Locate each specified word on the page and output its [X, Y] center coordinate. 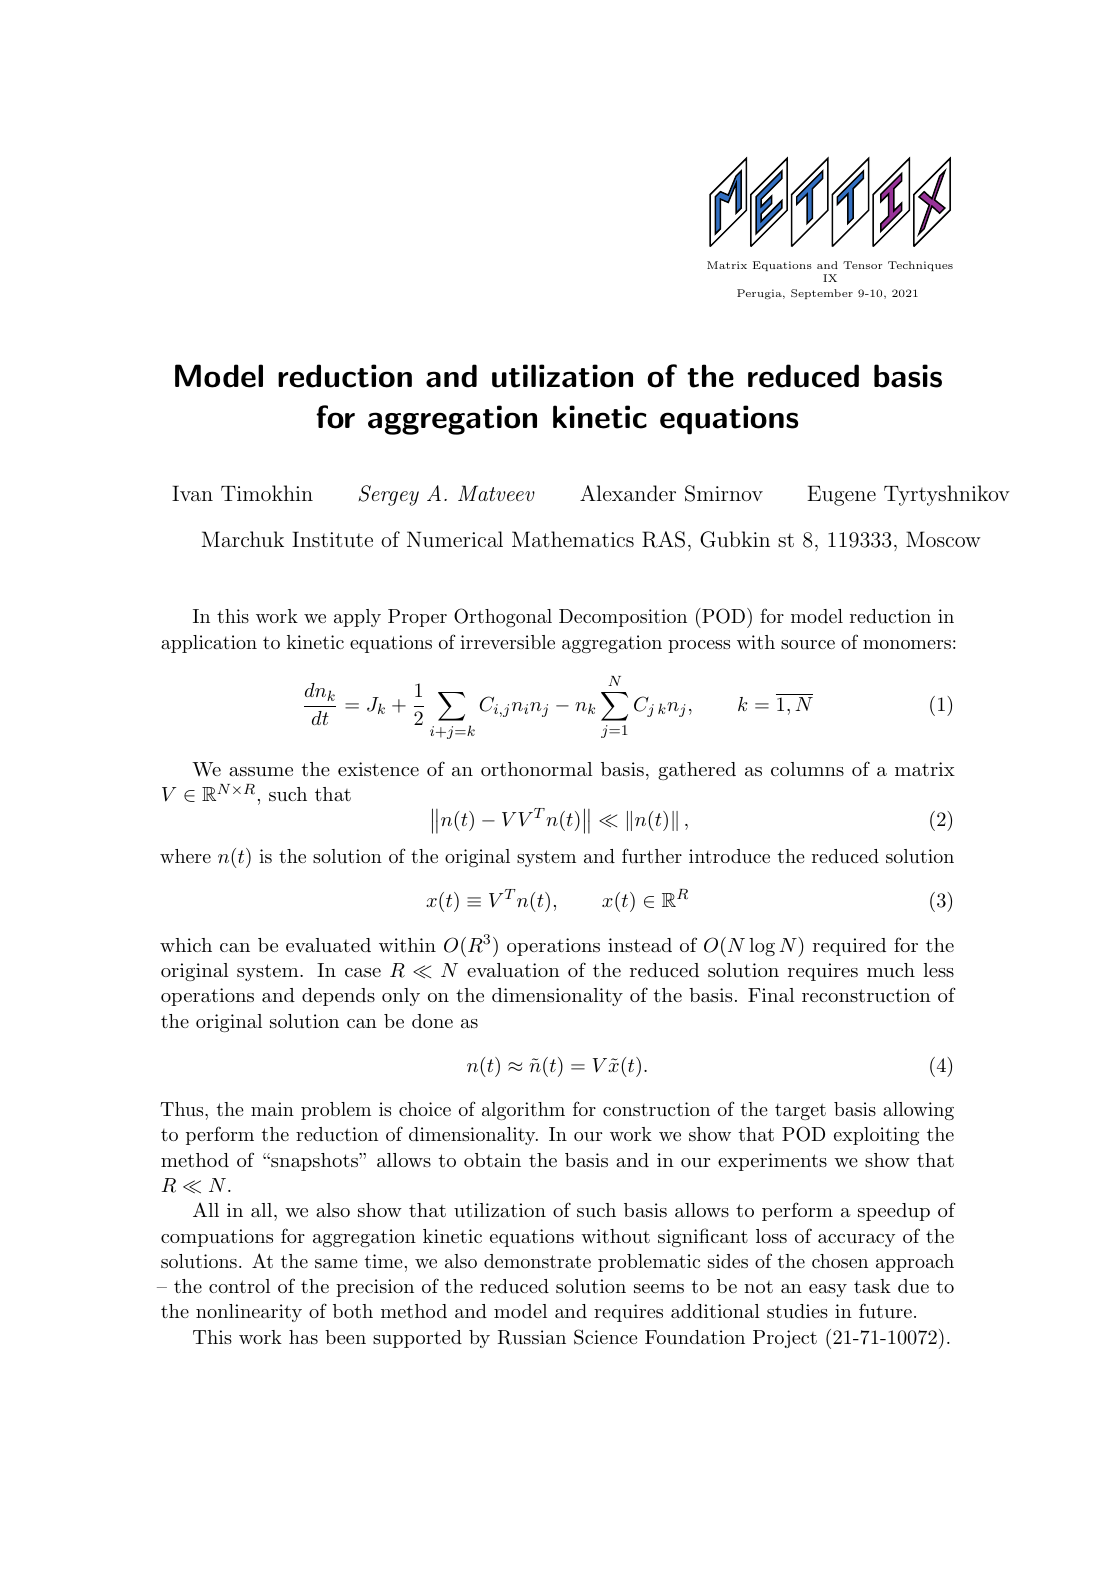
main [272, 1109]
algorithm [523, 1111]
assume [261, 771]
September [822, 294]
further [652, 855]
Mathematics [573, 539]
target [800, 1111]
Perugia [760, 294]
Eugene [841, 496]
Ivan [192, 493]
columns [807, 769]
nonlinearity [249, 1313]
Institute [332, 539]
